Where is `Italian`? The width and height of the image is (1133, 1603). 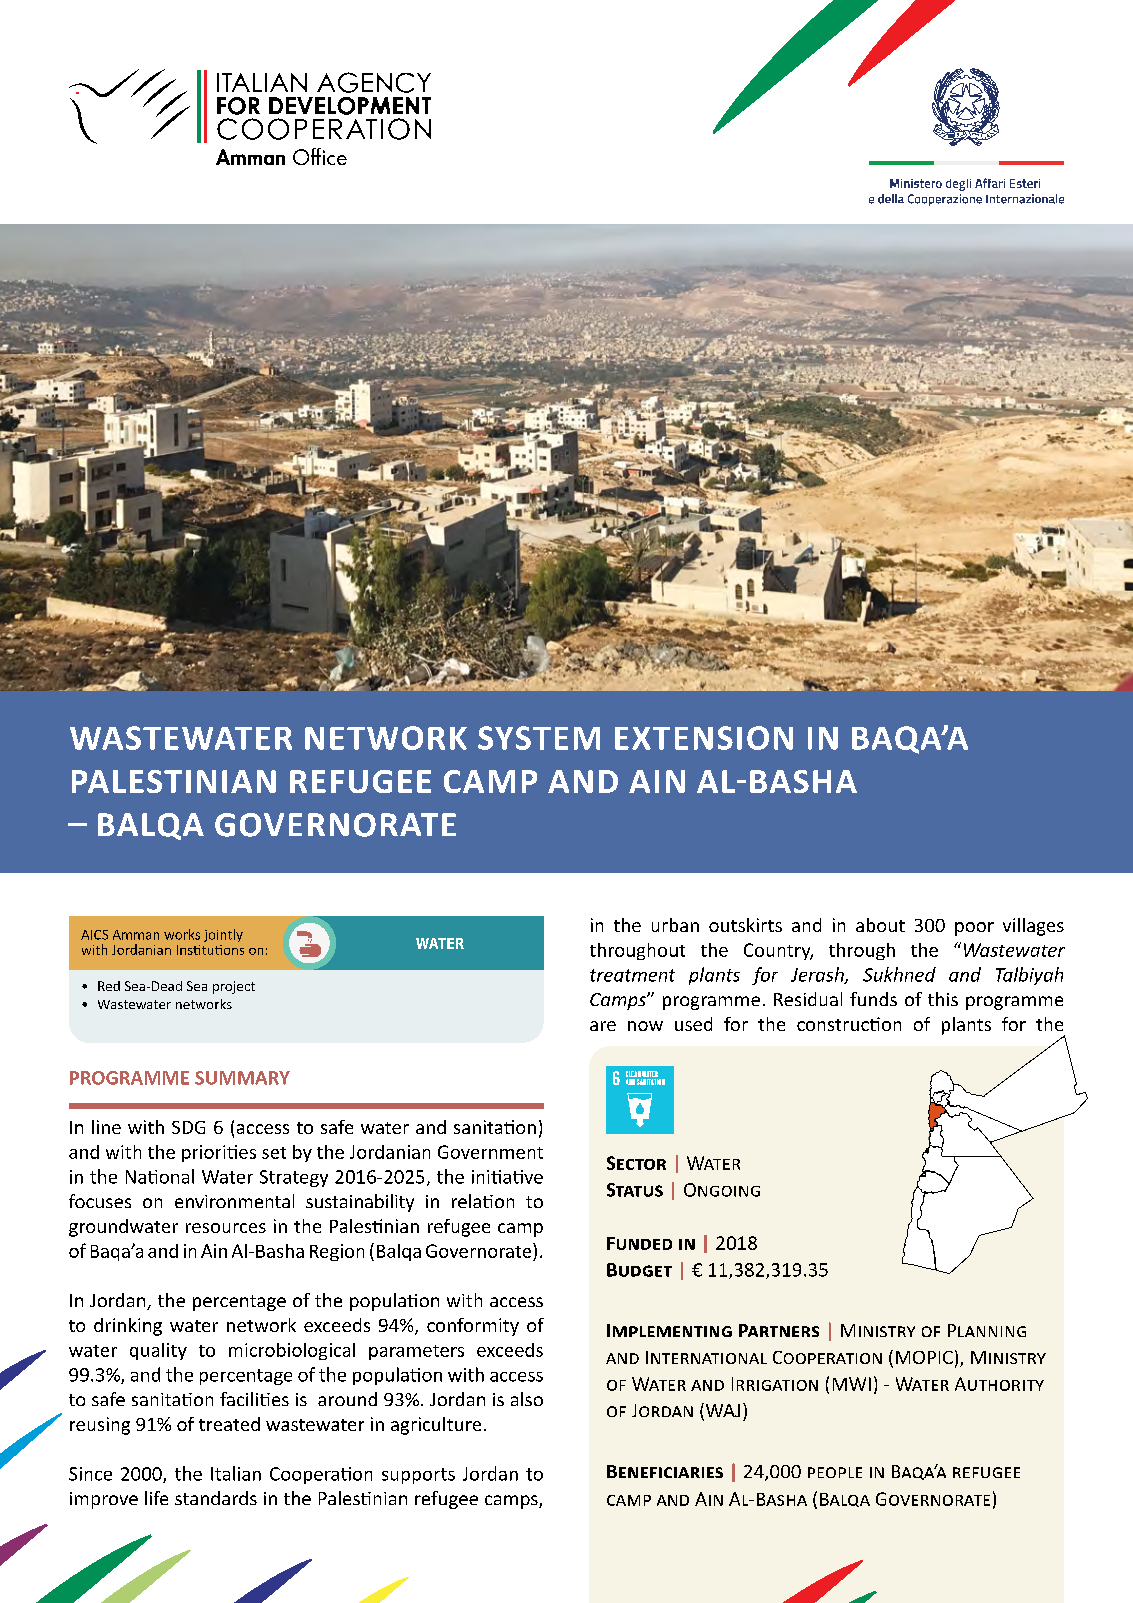 Italian is located at coordinates (236, 1473).
